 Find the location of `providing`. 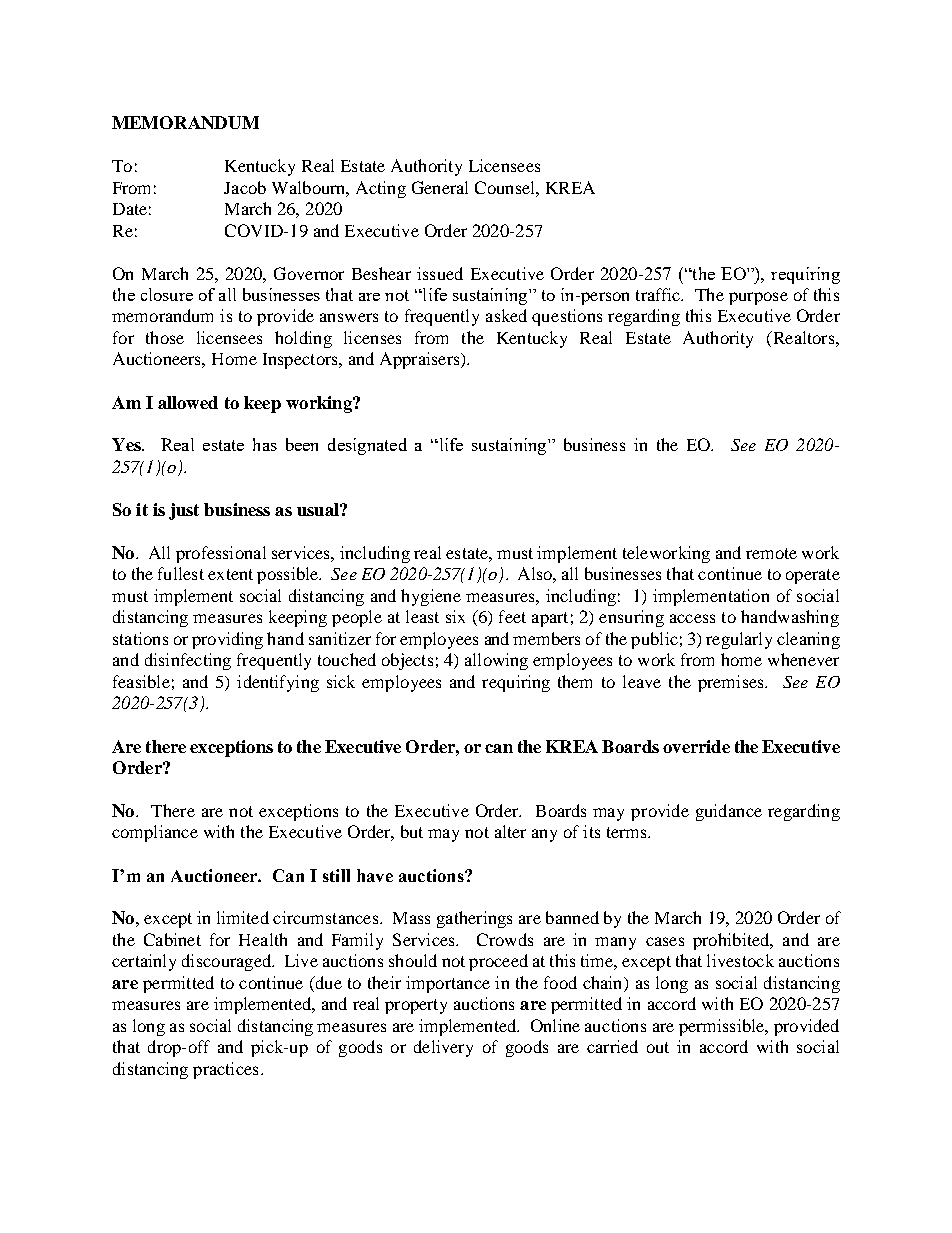

providing is located at coordinates (227, 640).
